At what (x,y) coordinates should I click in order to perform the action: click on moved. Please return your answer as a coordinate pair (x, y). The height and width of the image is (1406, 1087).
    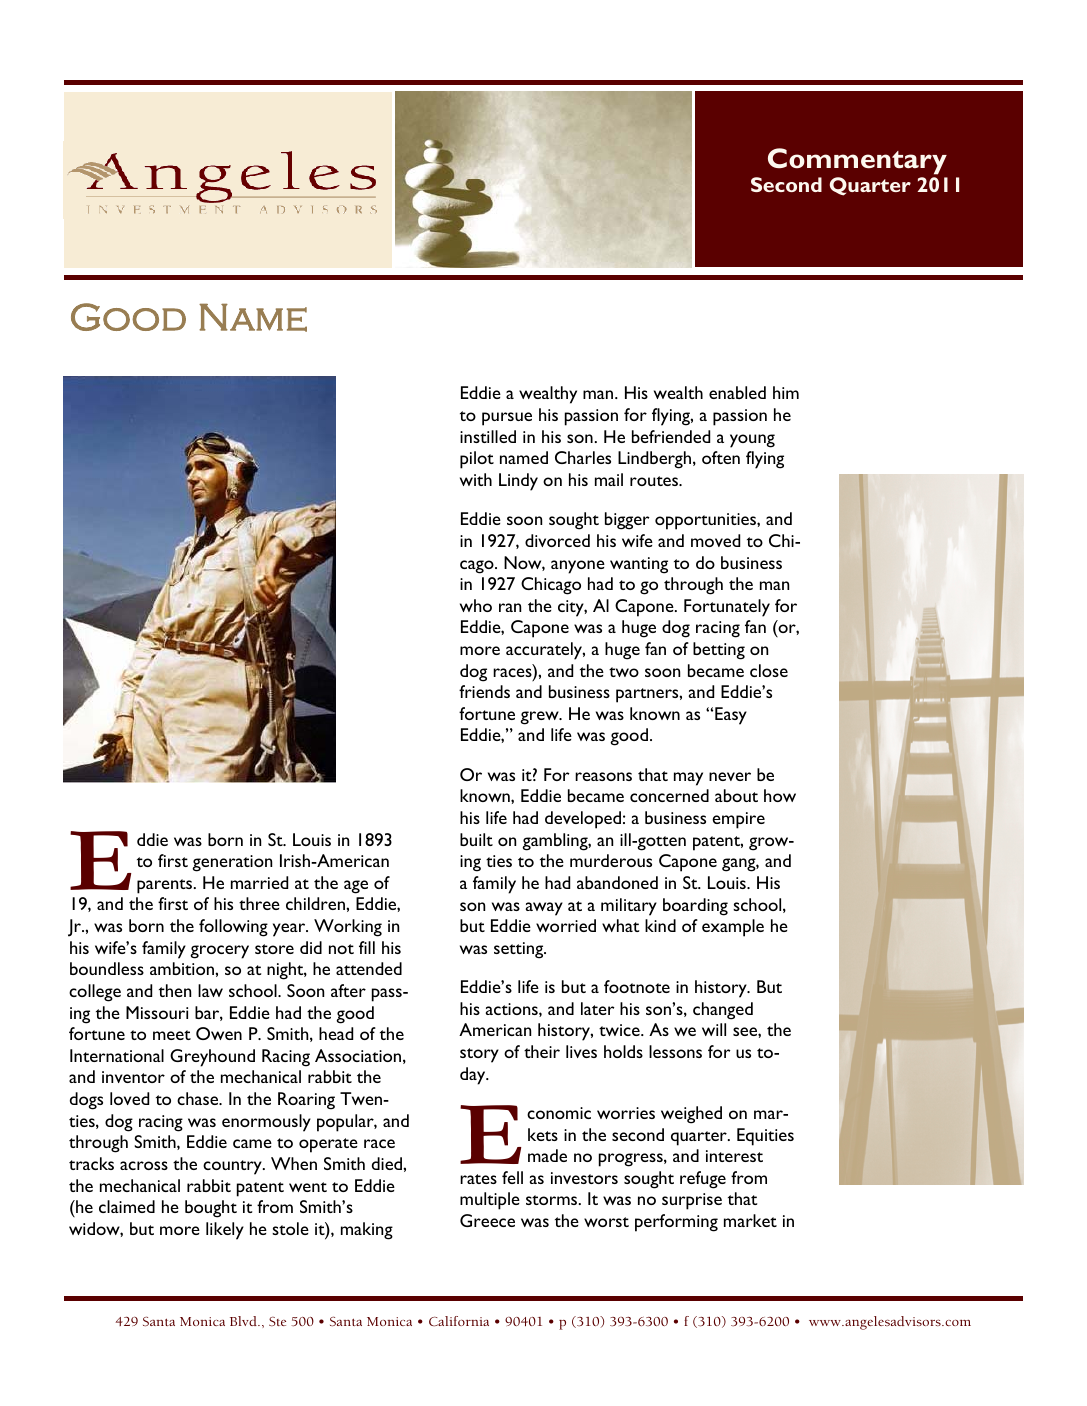
    Looking at the image, I should click on (715, 540).
